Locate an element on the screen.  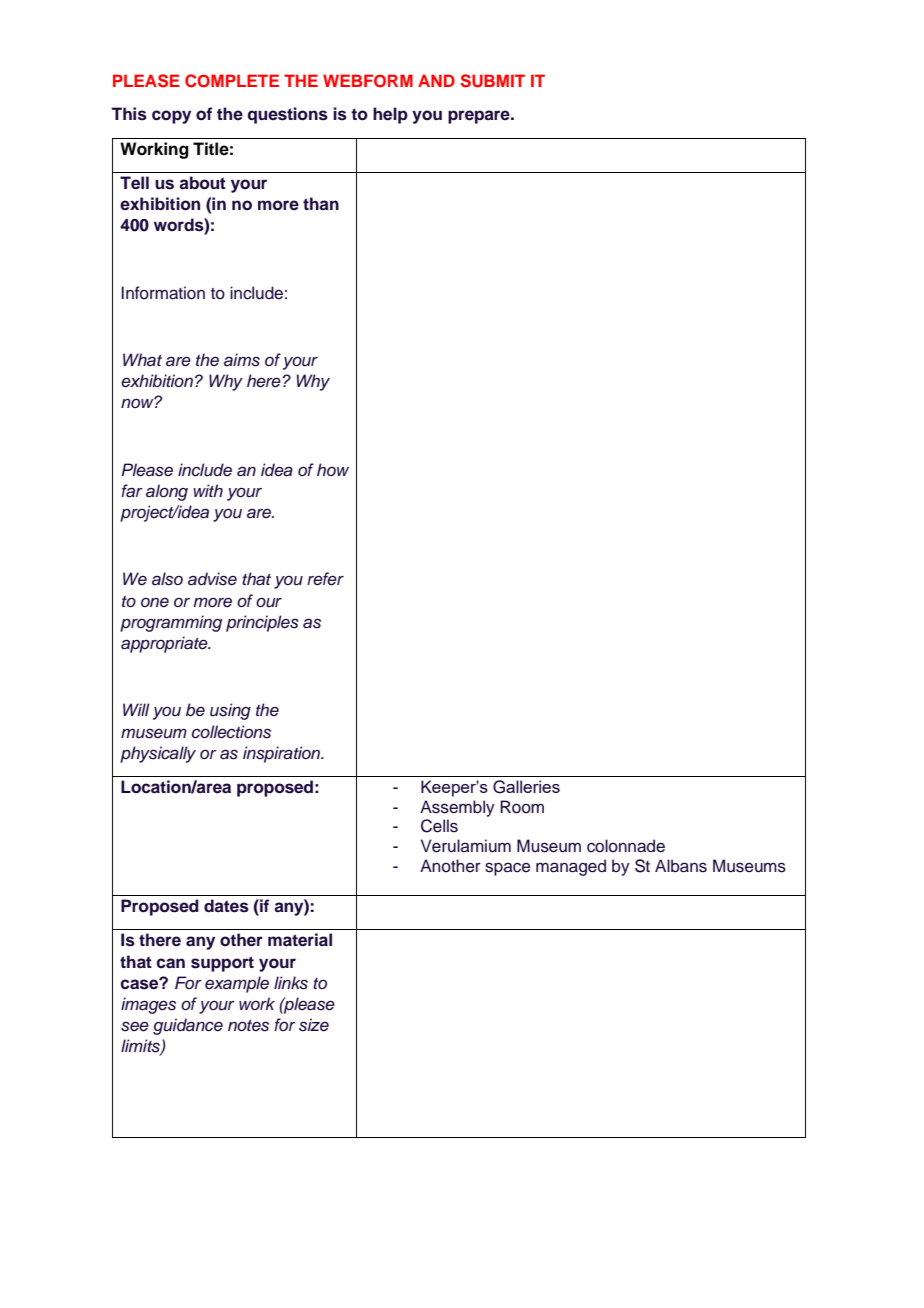
how is located at coordinates (333, 469).
